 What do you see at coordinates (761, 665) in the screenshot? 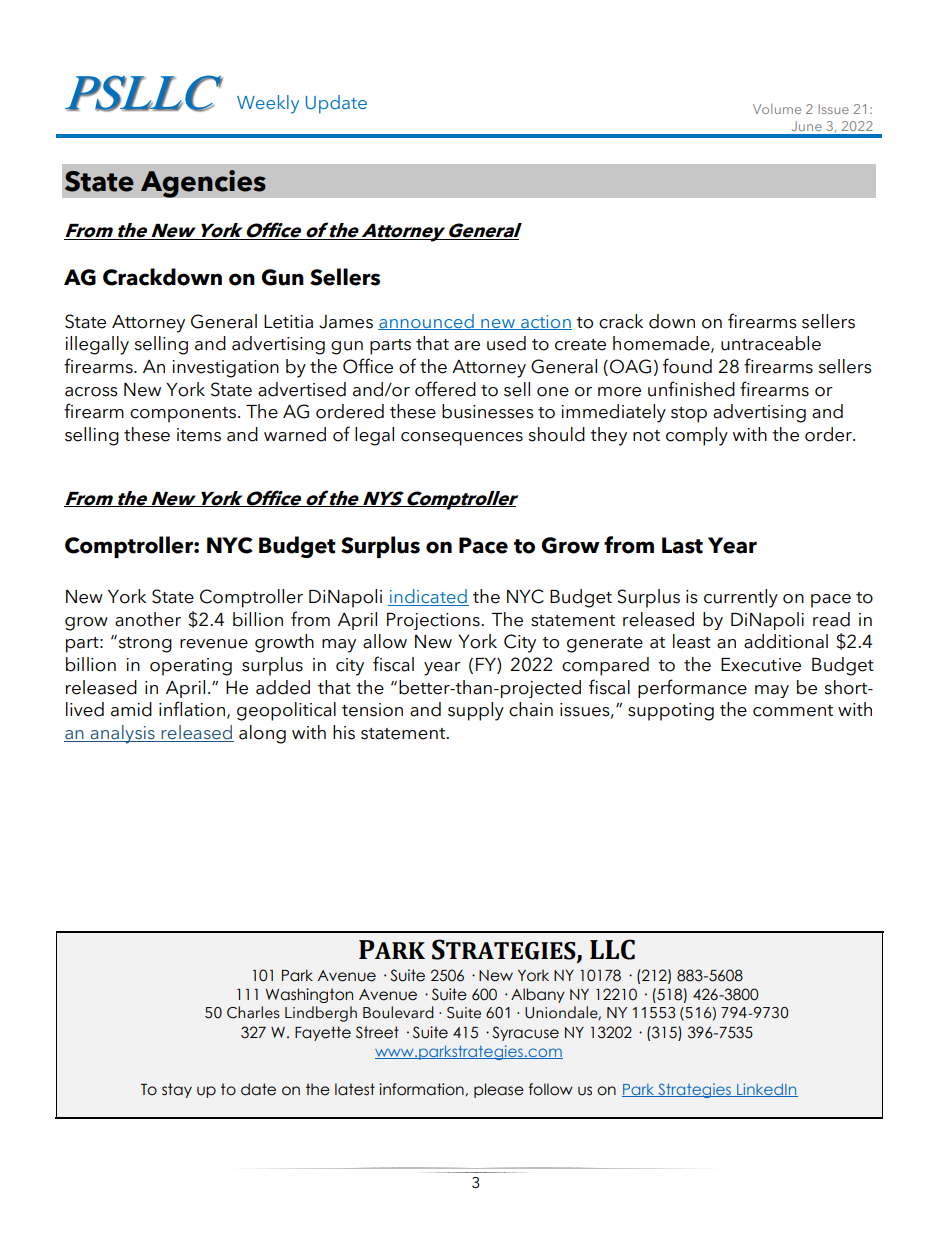
I see `Executive` at bounding box center [761, 665].
